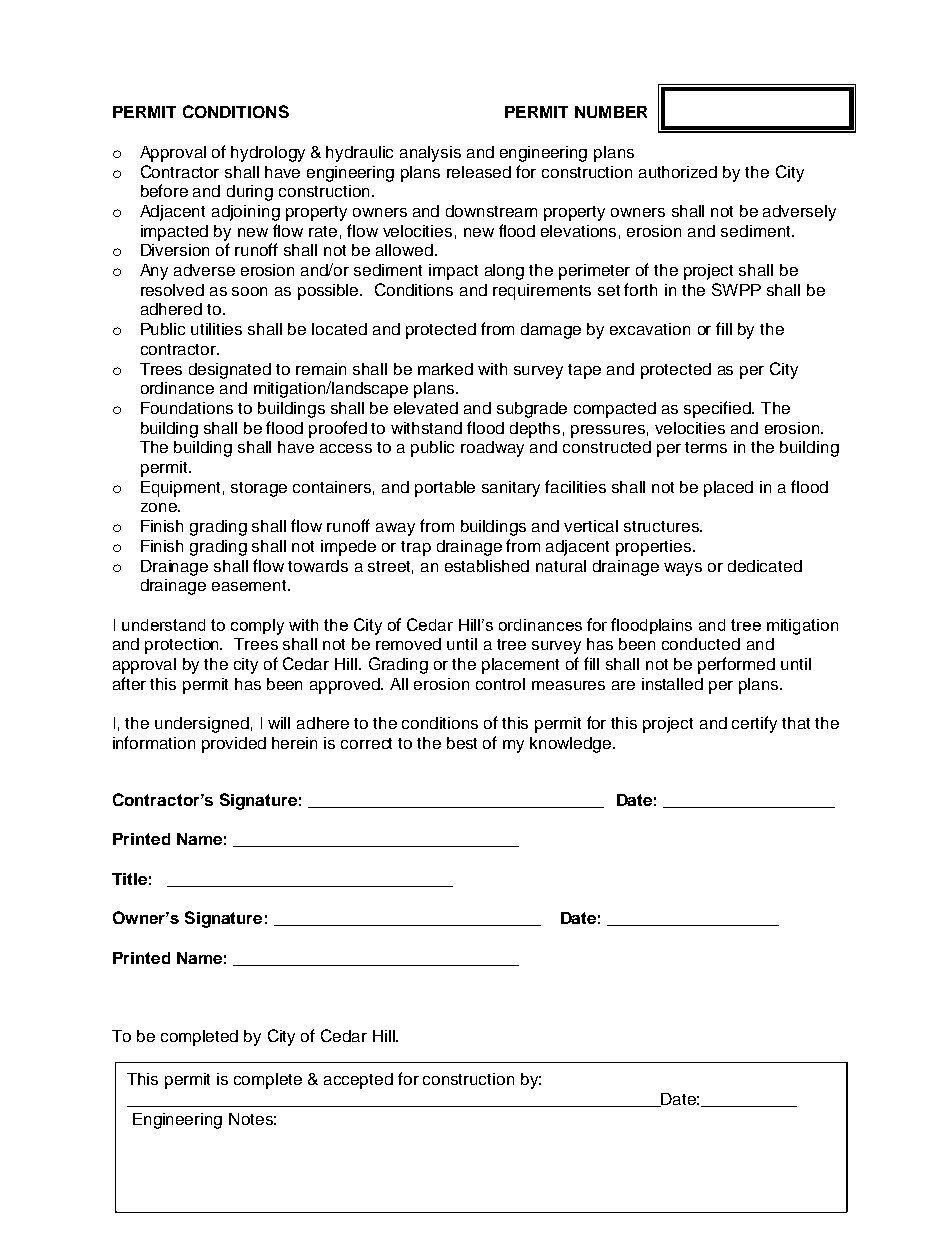 The image size is (952, 1233). What do you see at coordinates (234, 745) in the screenshot?
I see `provided` at bounding box center [234, 745].
